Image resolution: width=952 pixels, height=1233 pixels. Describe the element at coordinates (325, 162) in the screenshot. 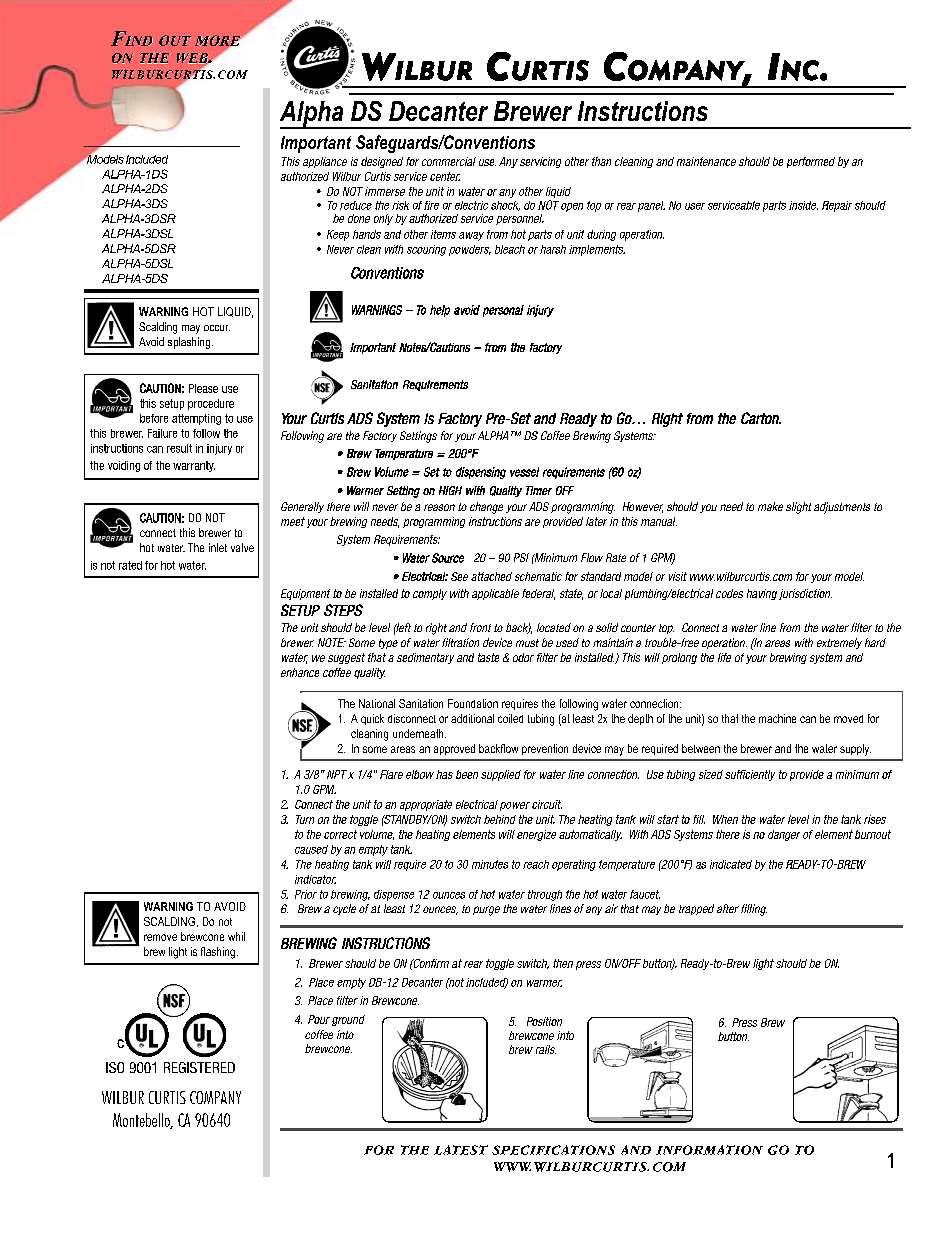

I see `appliance` at that location.
